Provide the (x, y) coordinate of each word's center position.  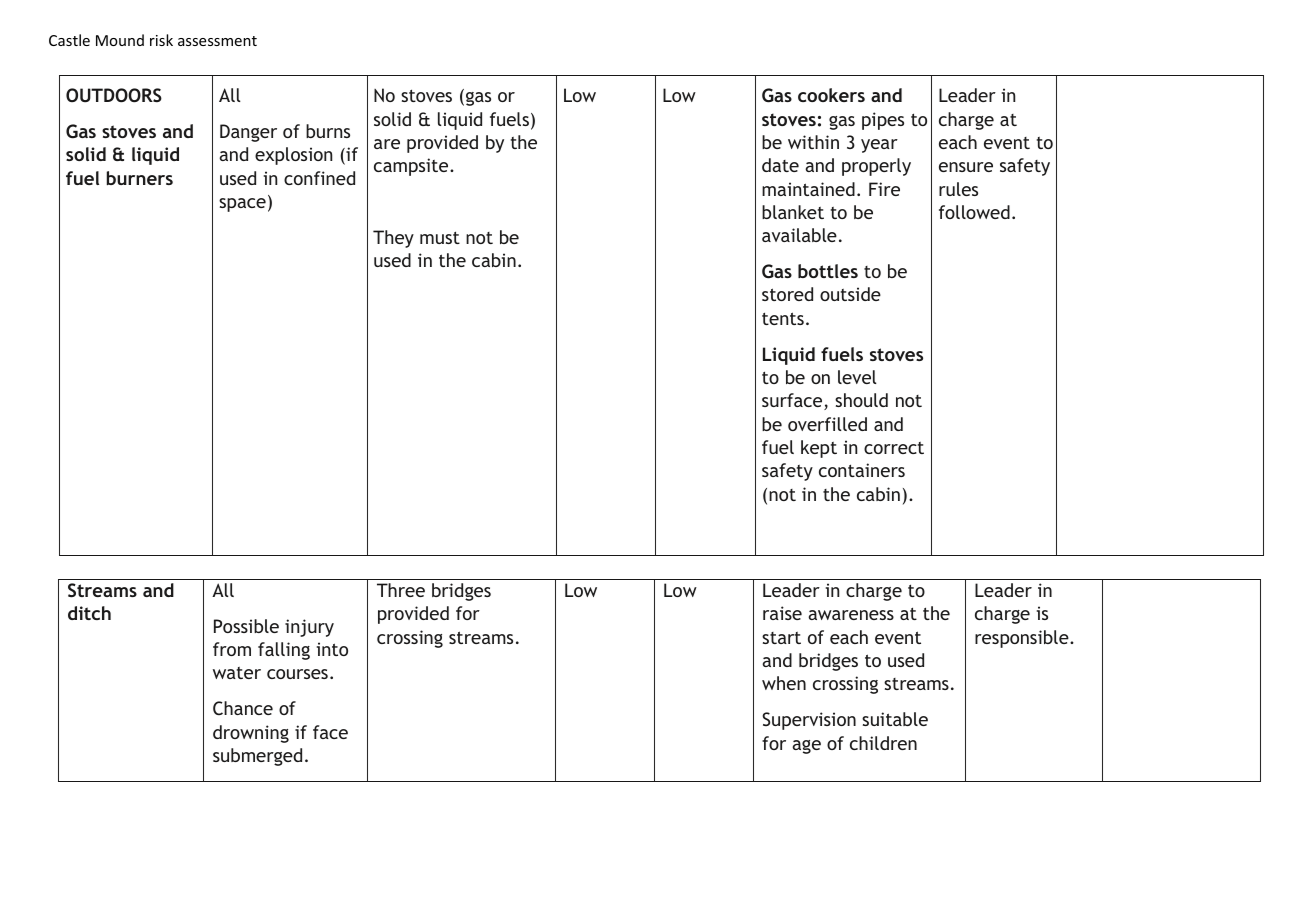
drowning (251, 734)
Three (401, 590)
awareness (851, 615)
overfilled (827, 424)
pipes (883, 121)
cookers (831, 95)
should (861, 400)
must (440, 237)
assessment (217, 41)
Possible (246, 626)
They (393, 239)
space (242, 205)
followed (974, 212)
